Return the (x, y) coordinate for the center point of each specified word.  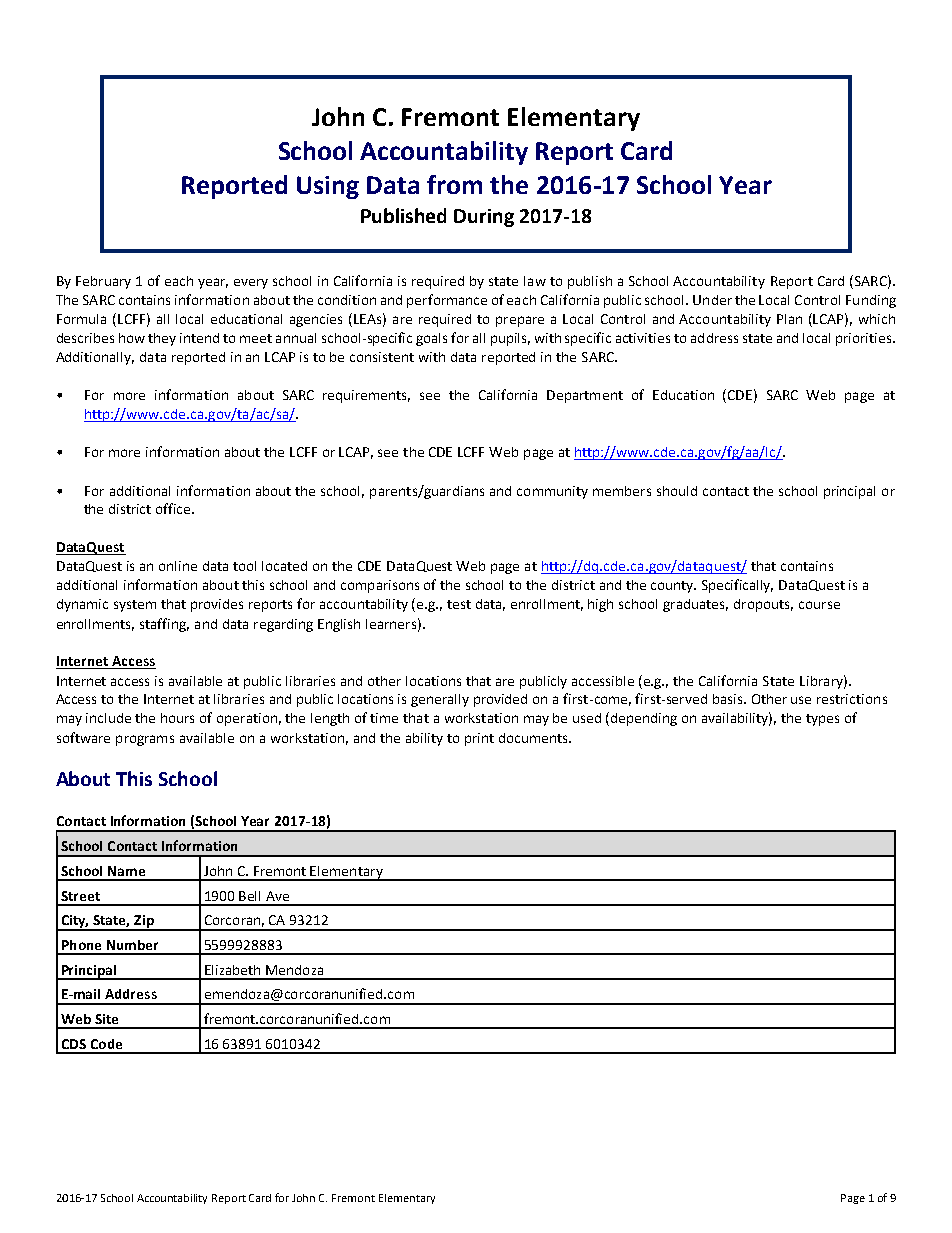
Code (106, 1044)
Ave (277, 896)
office (174, 508)
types (822, 720)
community (552, 492)
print (479, 739)
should (677, 491)
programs (145, 740)
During (484, 218)
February (103, 282)
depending (644, 719)
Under (712, 300)
